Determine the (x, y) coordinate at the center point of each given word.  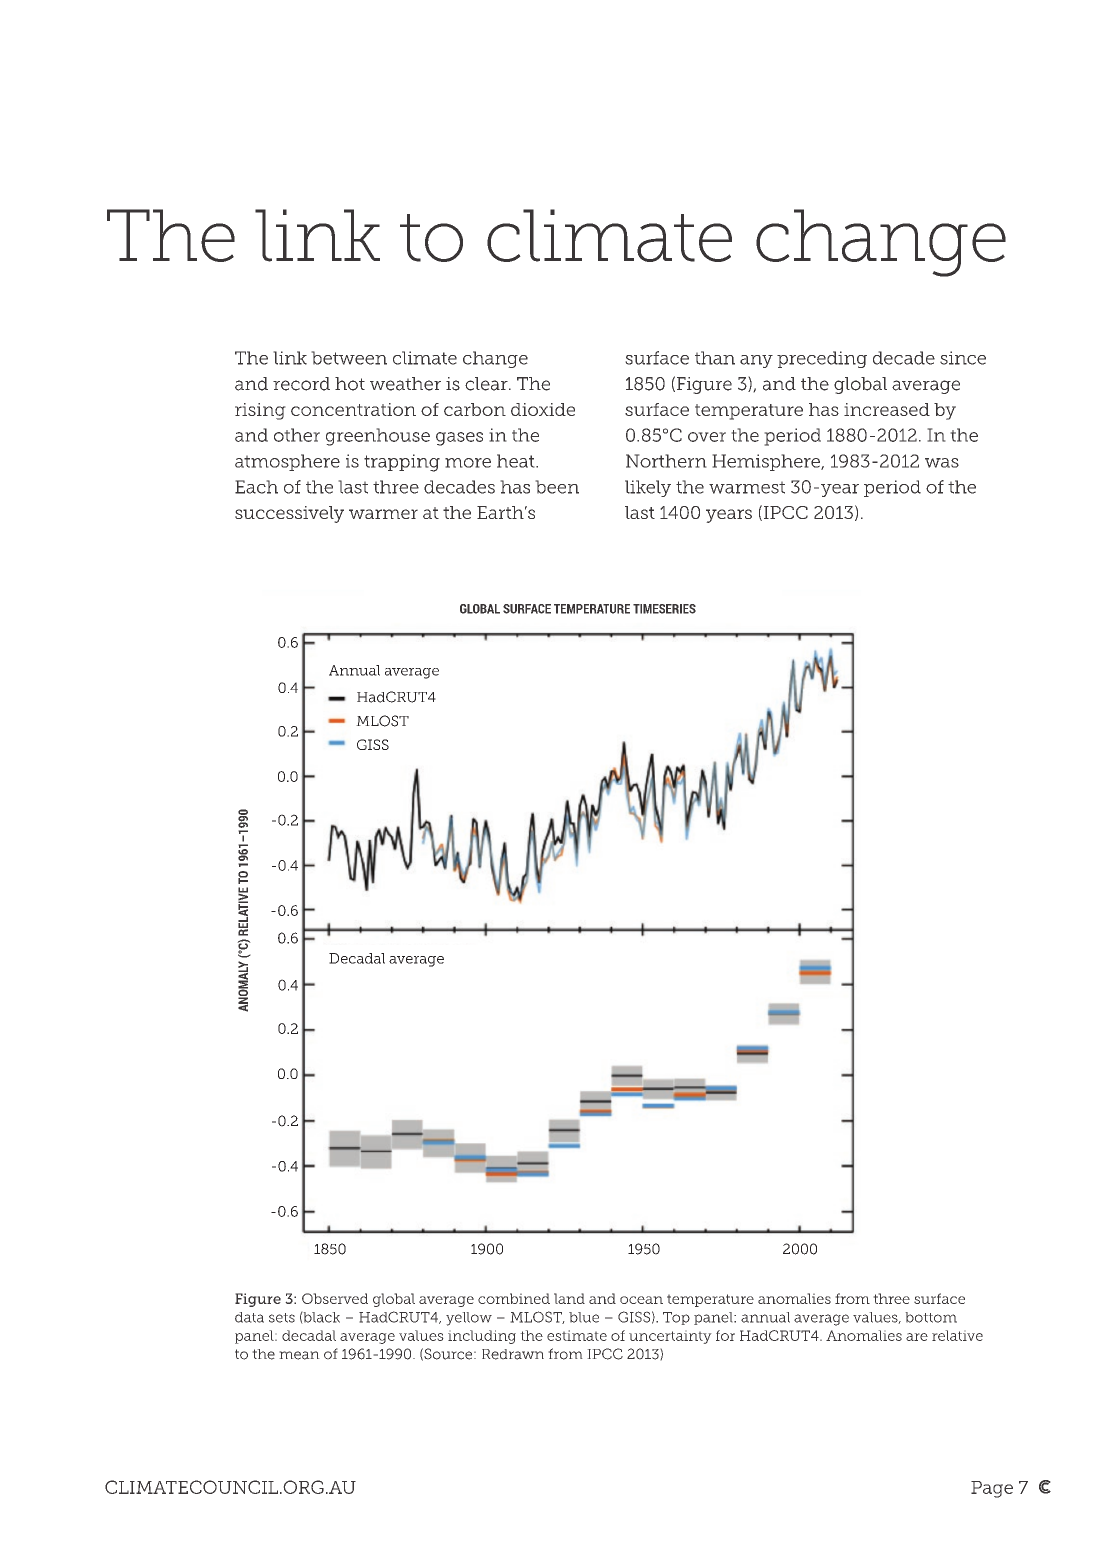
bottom (931, 1317)
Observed (335, 1298)
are (917, 1337)
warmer (383, 514)
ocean (641, 1300)
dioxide (543, 409)
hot (350, 384)
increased (887, 409)
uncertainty (670, 1337)
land (569, 1298)
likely (648, 488)
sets (282, 1318)
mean (299, 1355)
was (942, 463)
